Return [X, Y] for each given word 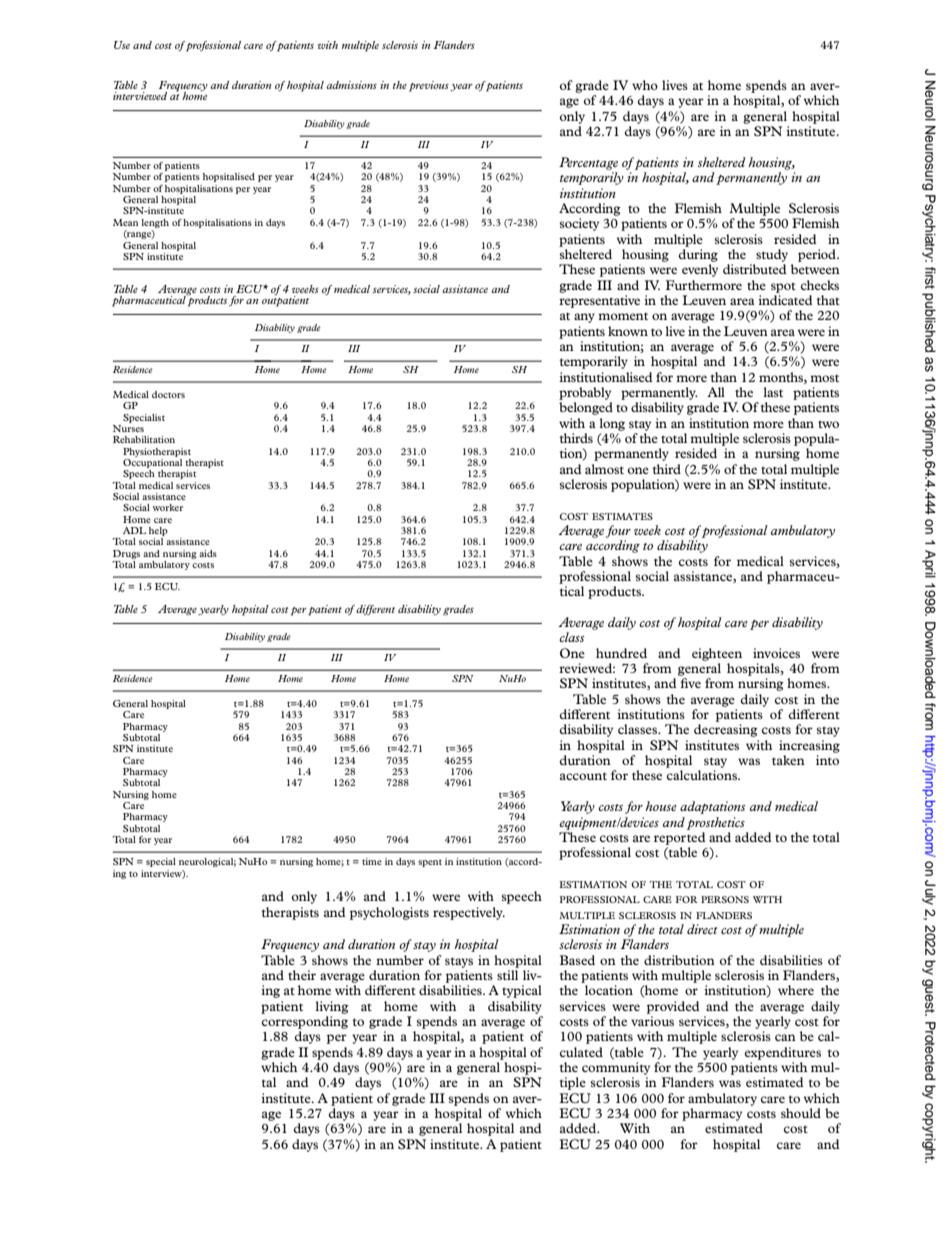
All [716, 392]
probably [585, 393]
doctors [168, 394]
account [583, 776]
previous [429, 86]
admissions [351, 85]
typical [522, 991]
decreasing [726, 730]
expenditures [783, 1053]
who [645, 85]
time [372, 861]
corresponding [305, 1022]
